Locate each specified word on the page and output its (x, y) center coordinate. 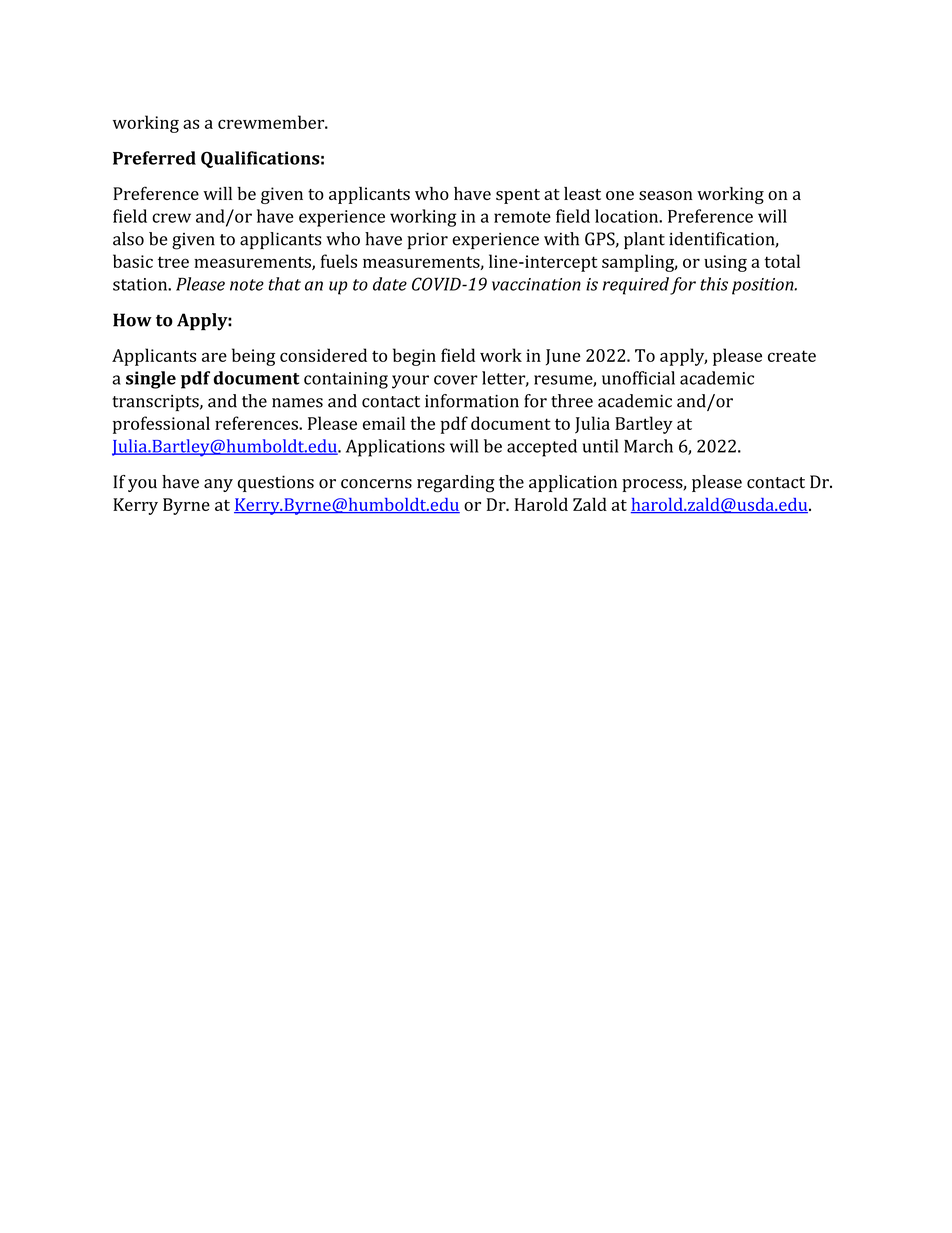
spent (518, 196)
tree (173, 262)
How (132, 320)
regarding (456, 484)
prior (427, 241)
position (764, 286)
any (218, 485)
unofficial (638, 378)
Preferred (154, 158)
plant (644, 240)
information (472, 401)
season (666, 195)
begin (414, 357)
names (297, 403)
